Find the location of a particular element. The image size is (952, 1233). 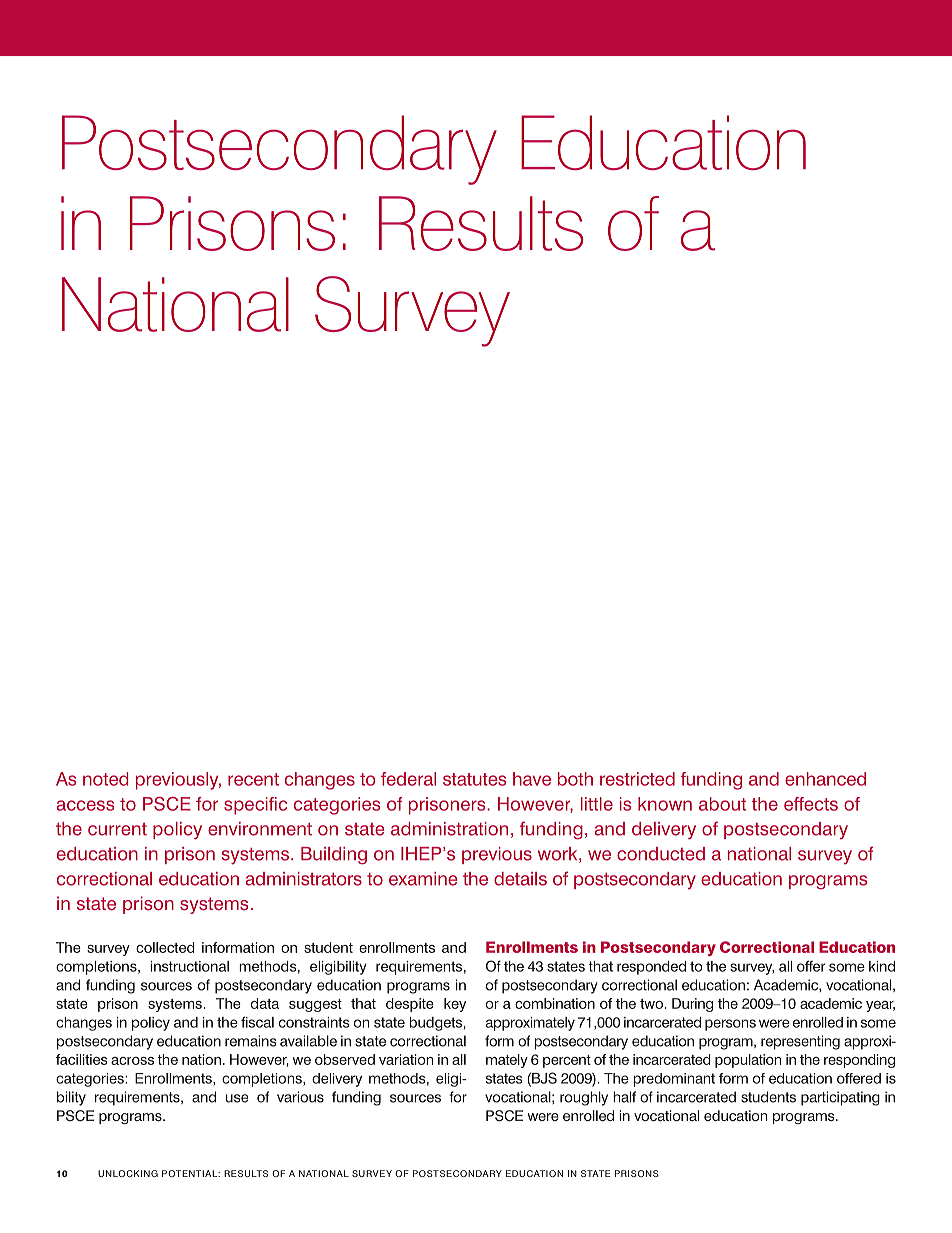

effects is located at coordinates (811, 804).
